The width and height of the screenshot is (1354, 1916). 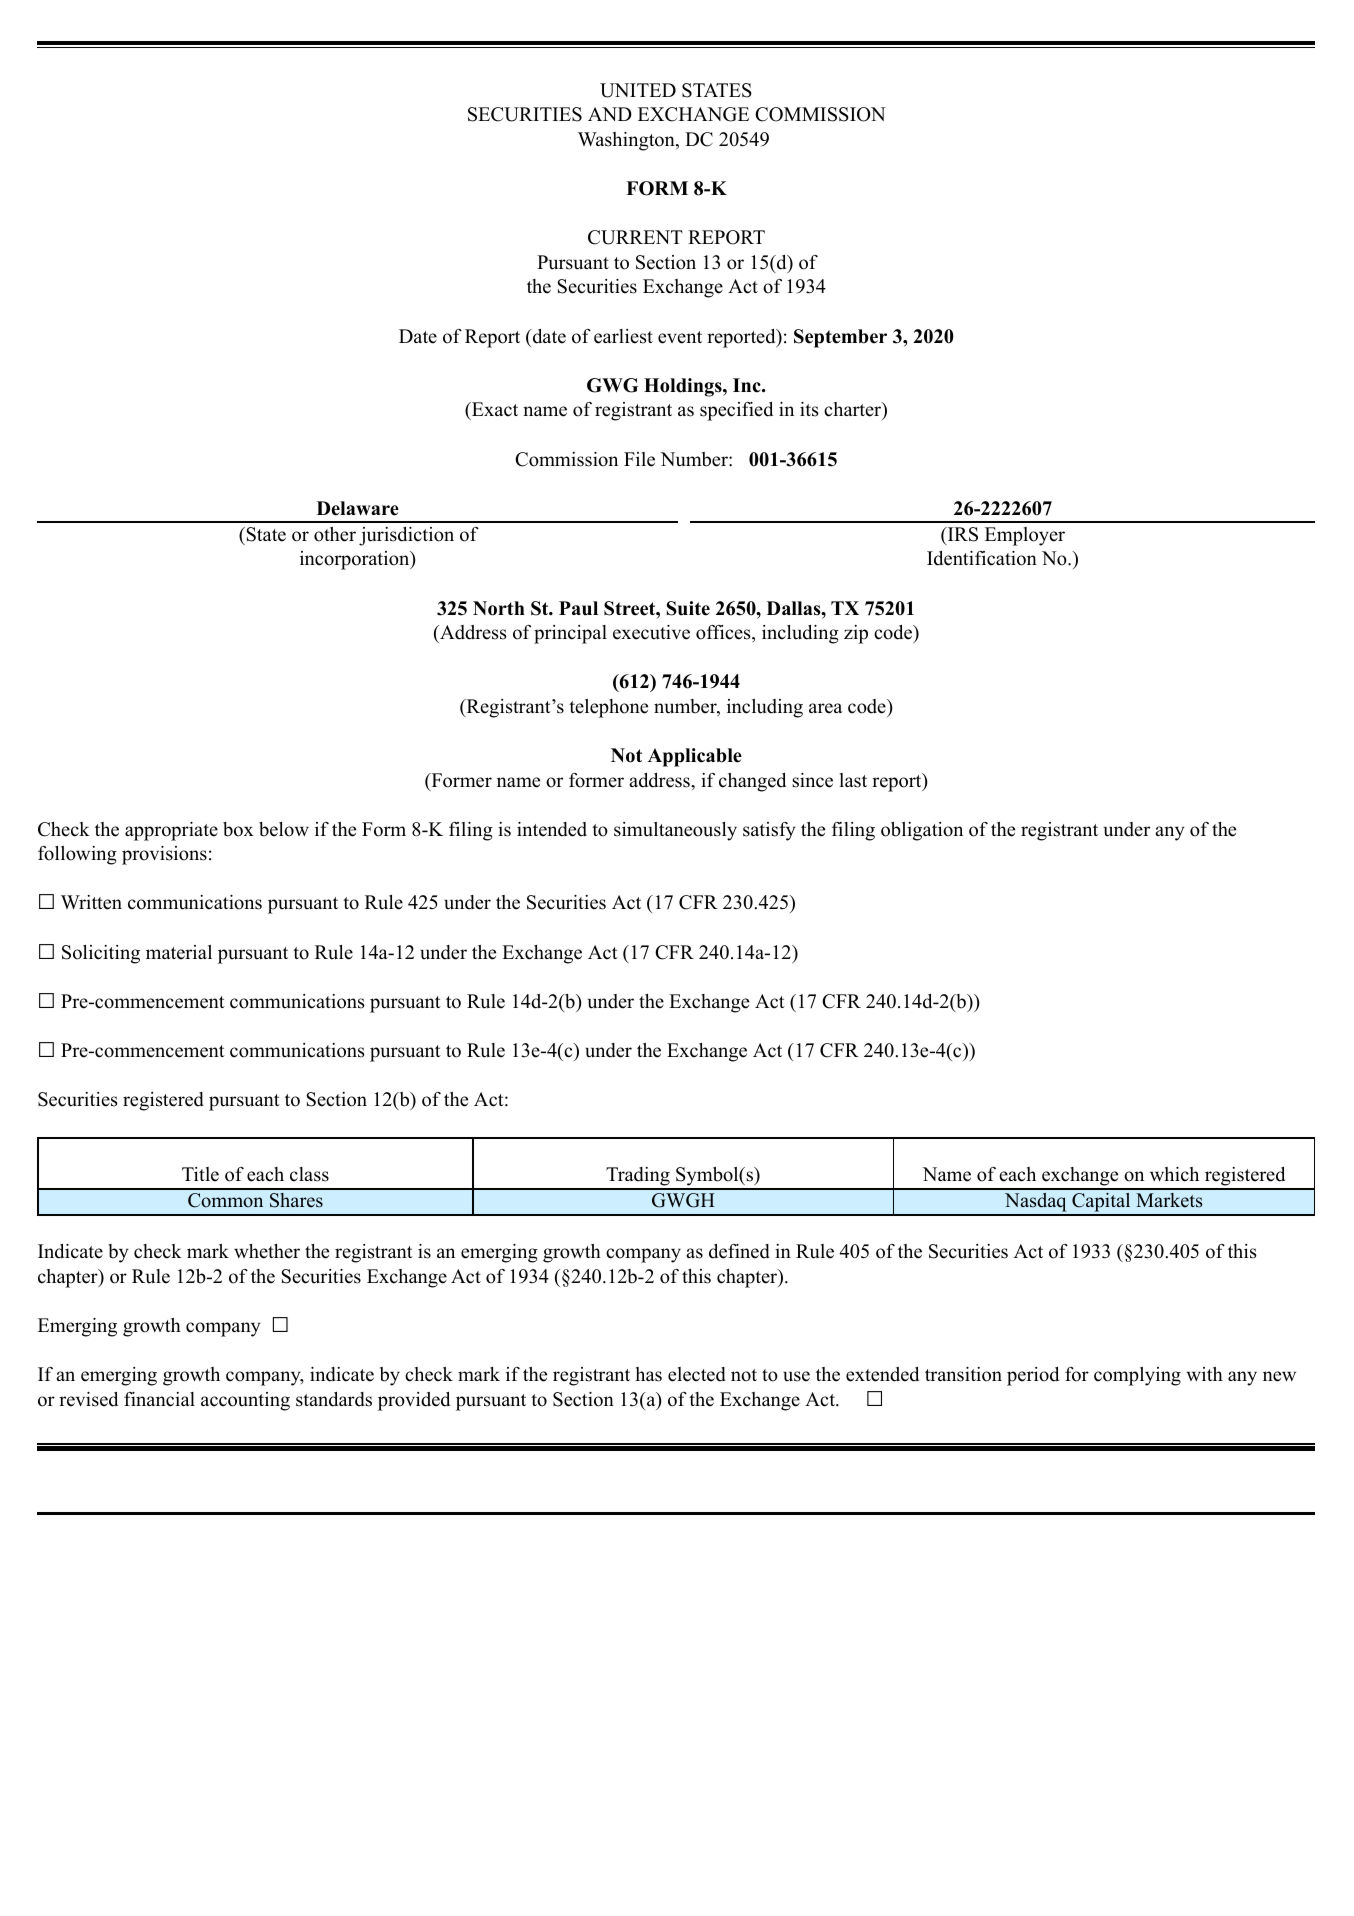 What do you see at coordinates (358, 508) in the screenshot?
I see `Delaware` at bounding box center [358, 508].
